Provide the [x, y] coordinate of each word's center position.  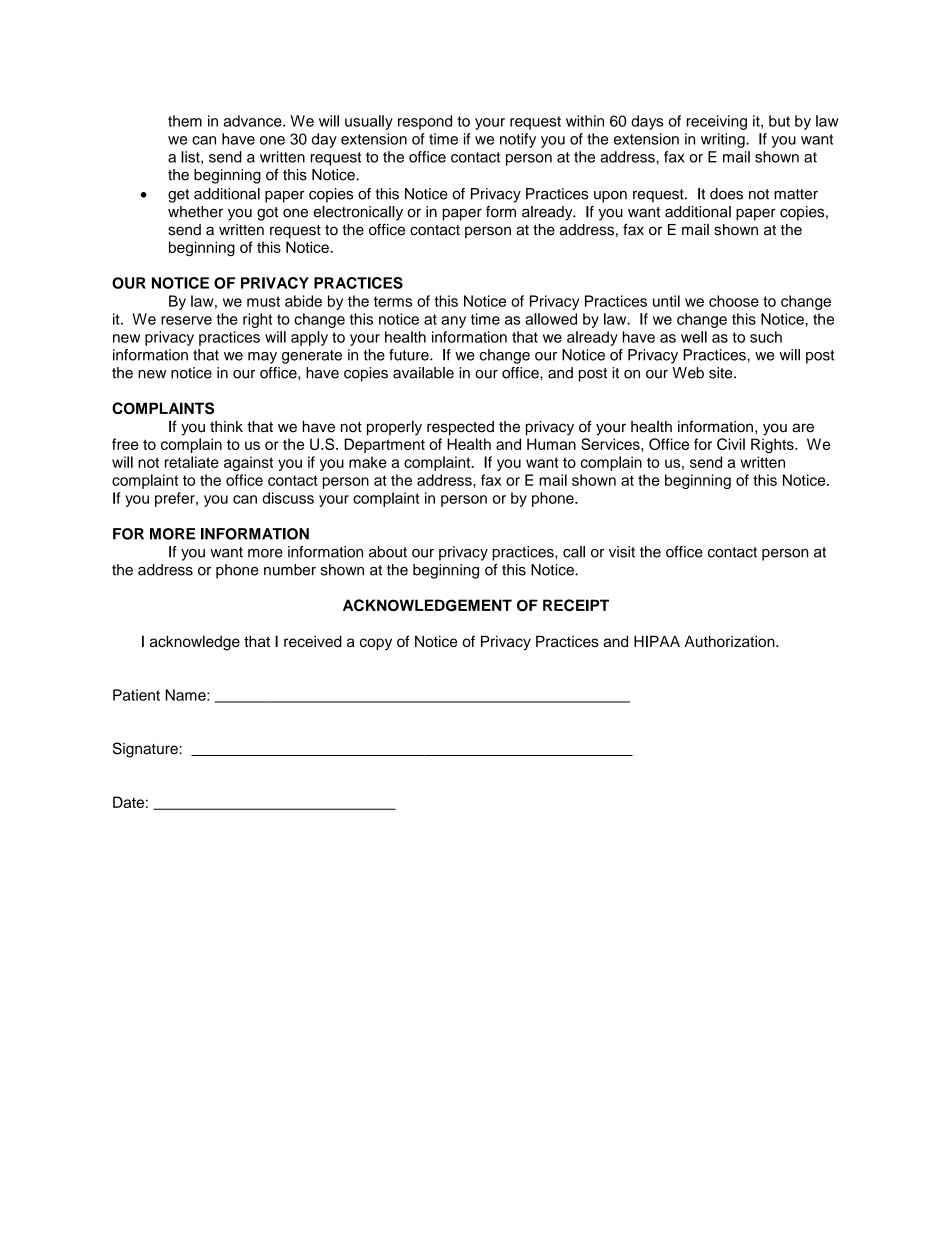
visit [622, 552]
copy [376, 644]
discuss [288, 498]
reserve [186, 320]
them [185, 121]
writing [724, 140]
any [453, 322]
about [388, 552]
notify [518, 140]
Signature [146, 750]
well [694, 337]
